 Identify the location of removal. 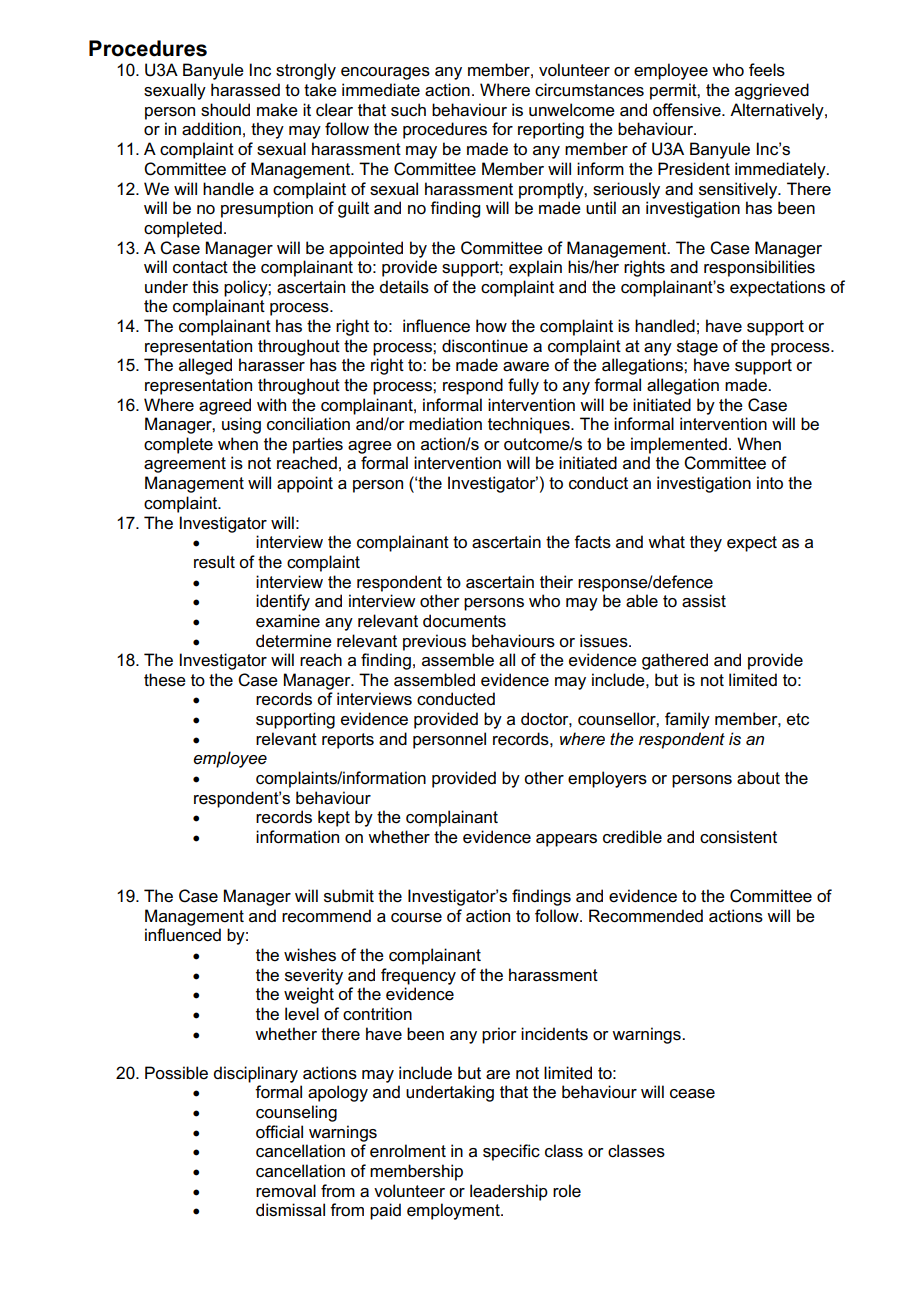
(286, 1191).
